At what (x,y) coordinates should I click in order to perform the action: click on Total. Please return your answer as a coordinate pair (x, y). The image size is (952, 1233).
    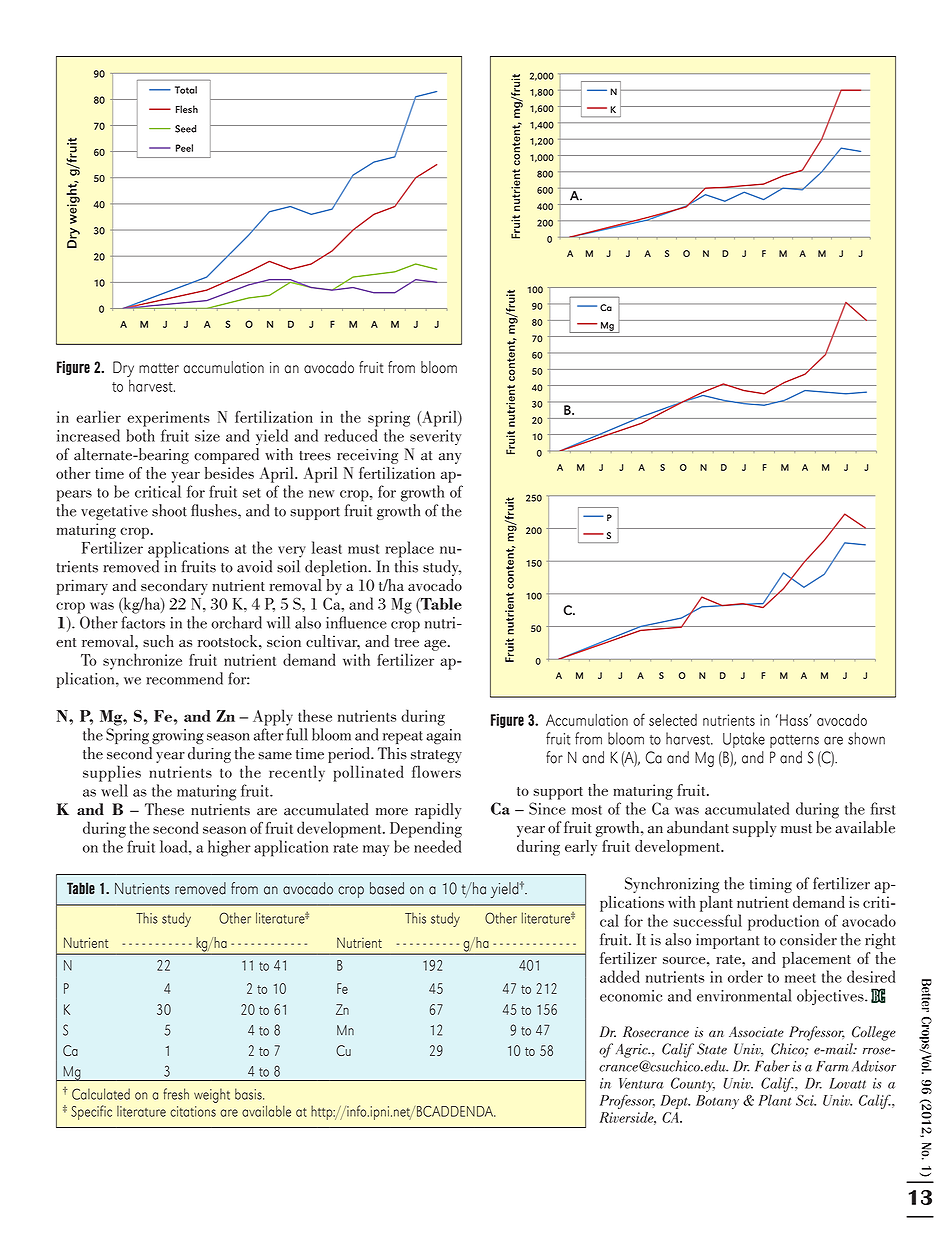
    Looking at the image, I should click on (186, 90).
